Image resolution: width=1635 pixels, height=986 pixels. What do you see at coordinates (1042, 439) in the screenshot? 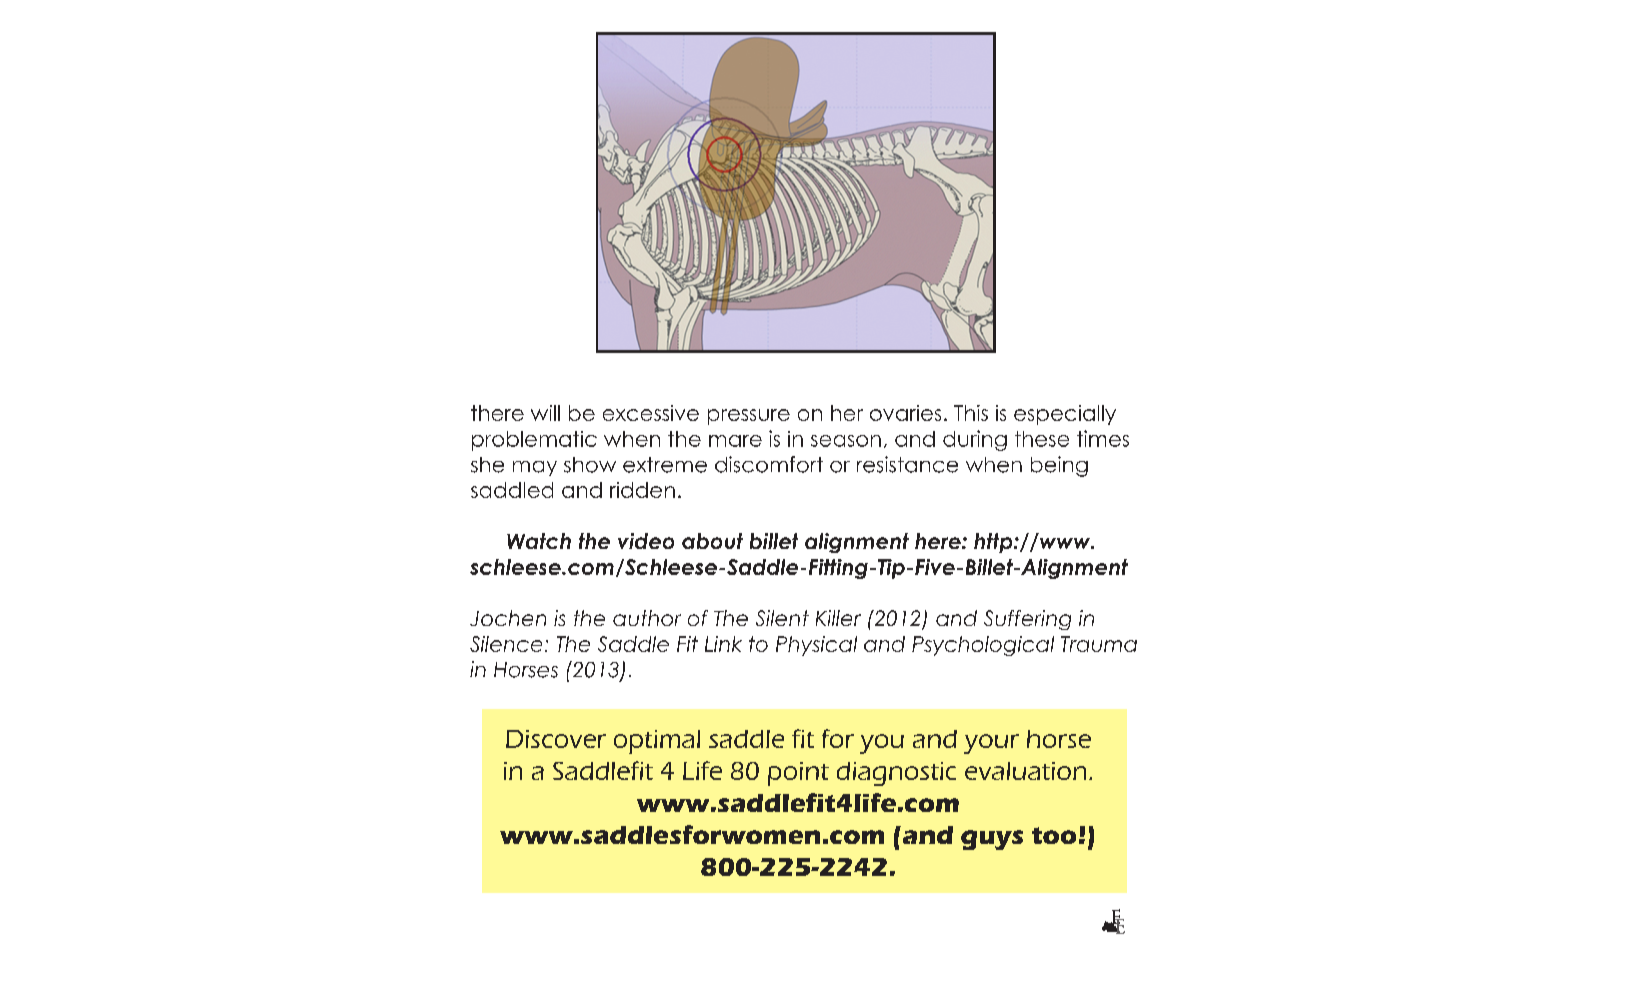
I see `these` at bounding box center [1042, 439].
